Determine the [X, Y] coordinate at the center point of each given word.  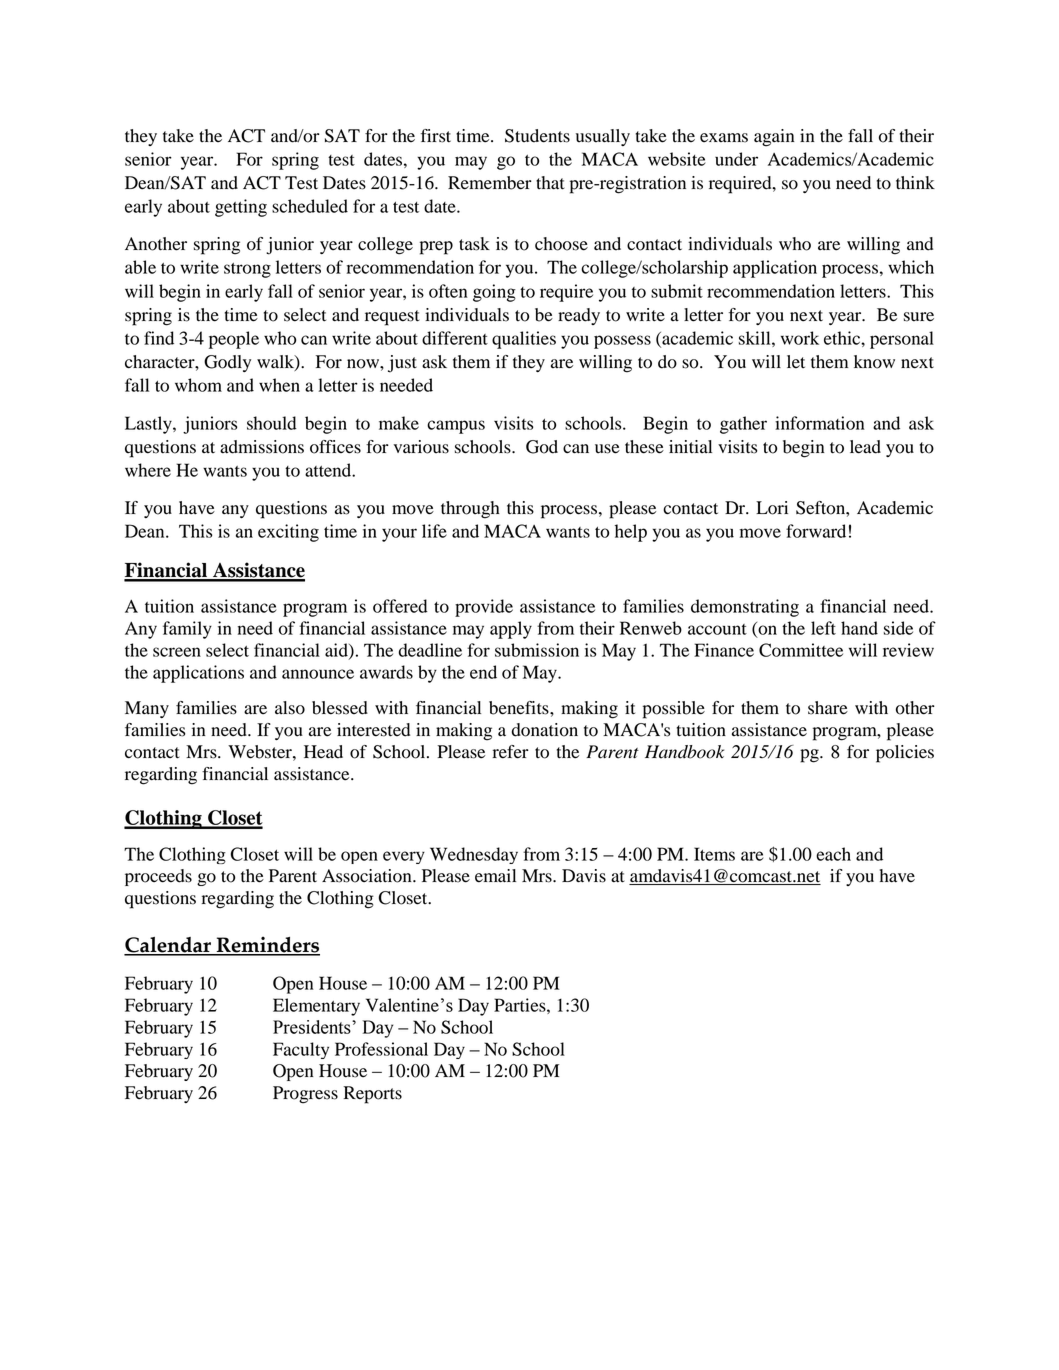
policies [905, 754]
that [550, 183]
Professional [381, 1049]
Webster [261, 752]
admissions [262, 447]
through [470, 510]
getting [241, 208]
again [774, 138]
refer [511, 752]
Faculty [301, 1050]
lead [865, 447]
